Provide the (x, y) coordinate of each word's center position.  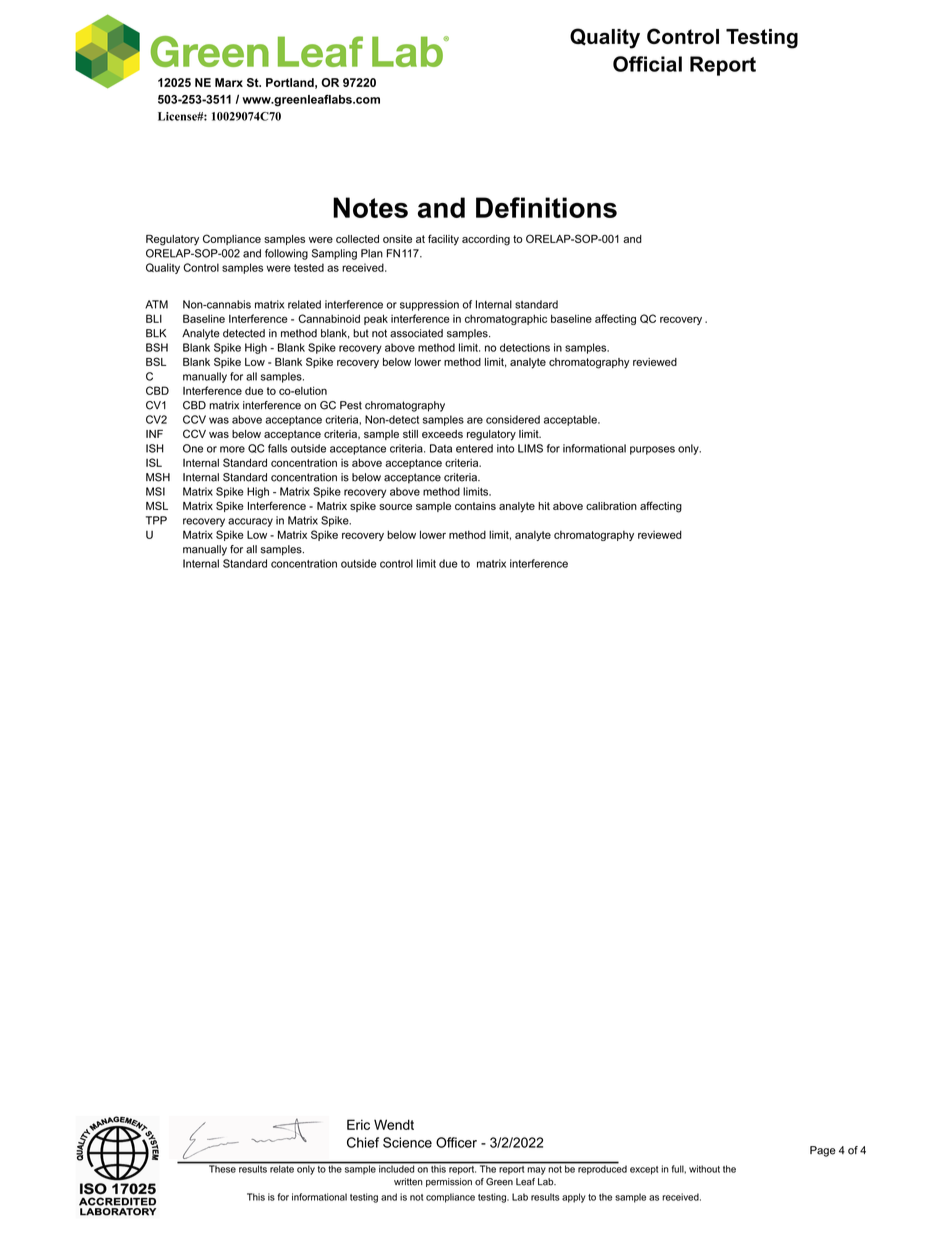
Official (647, 64)
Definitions (546, 207)
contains (475, 506)
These (222, 1168)
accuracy (250, 522)
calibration (611, 506)
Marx (229, 82)
